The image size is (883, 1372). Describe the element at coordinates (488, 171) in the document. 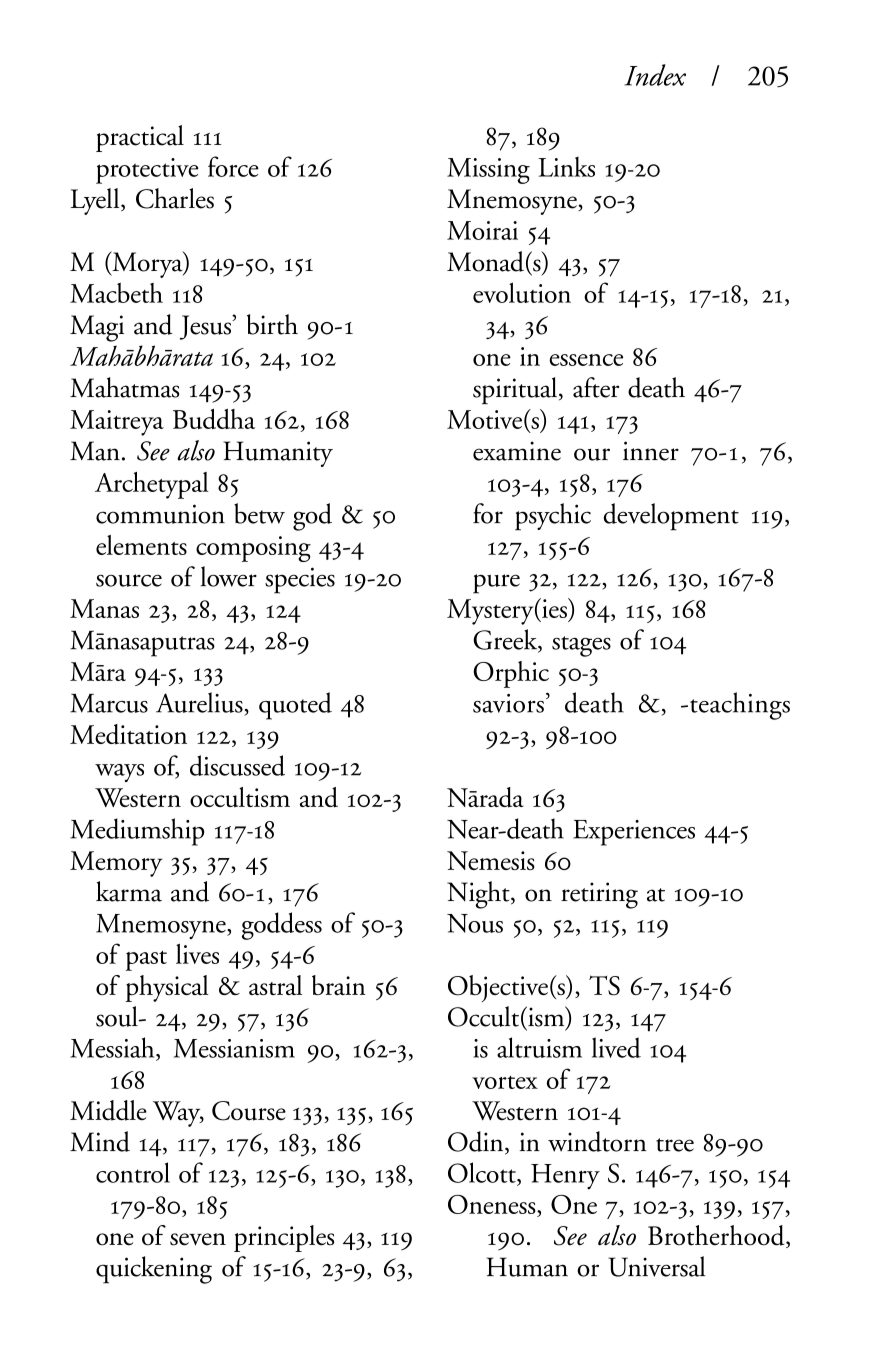

I see `Missing` at that location.
